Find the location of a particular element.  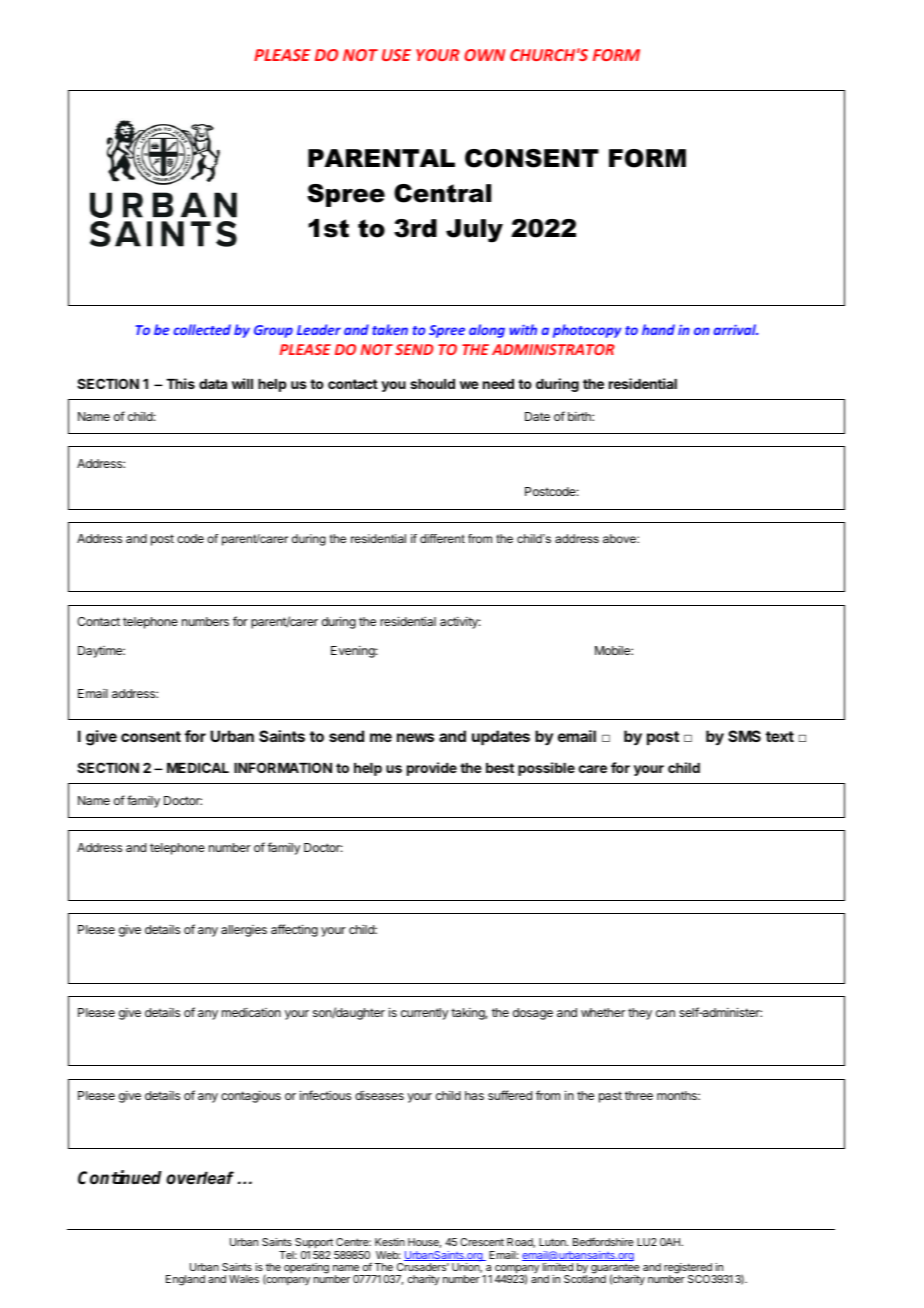

collected is located at coordinates (202, 329).
